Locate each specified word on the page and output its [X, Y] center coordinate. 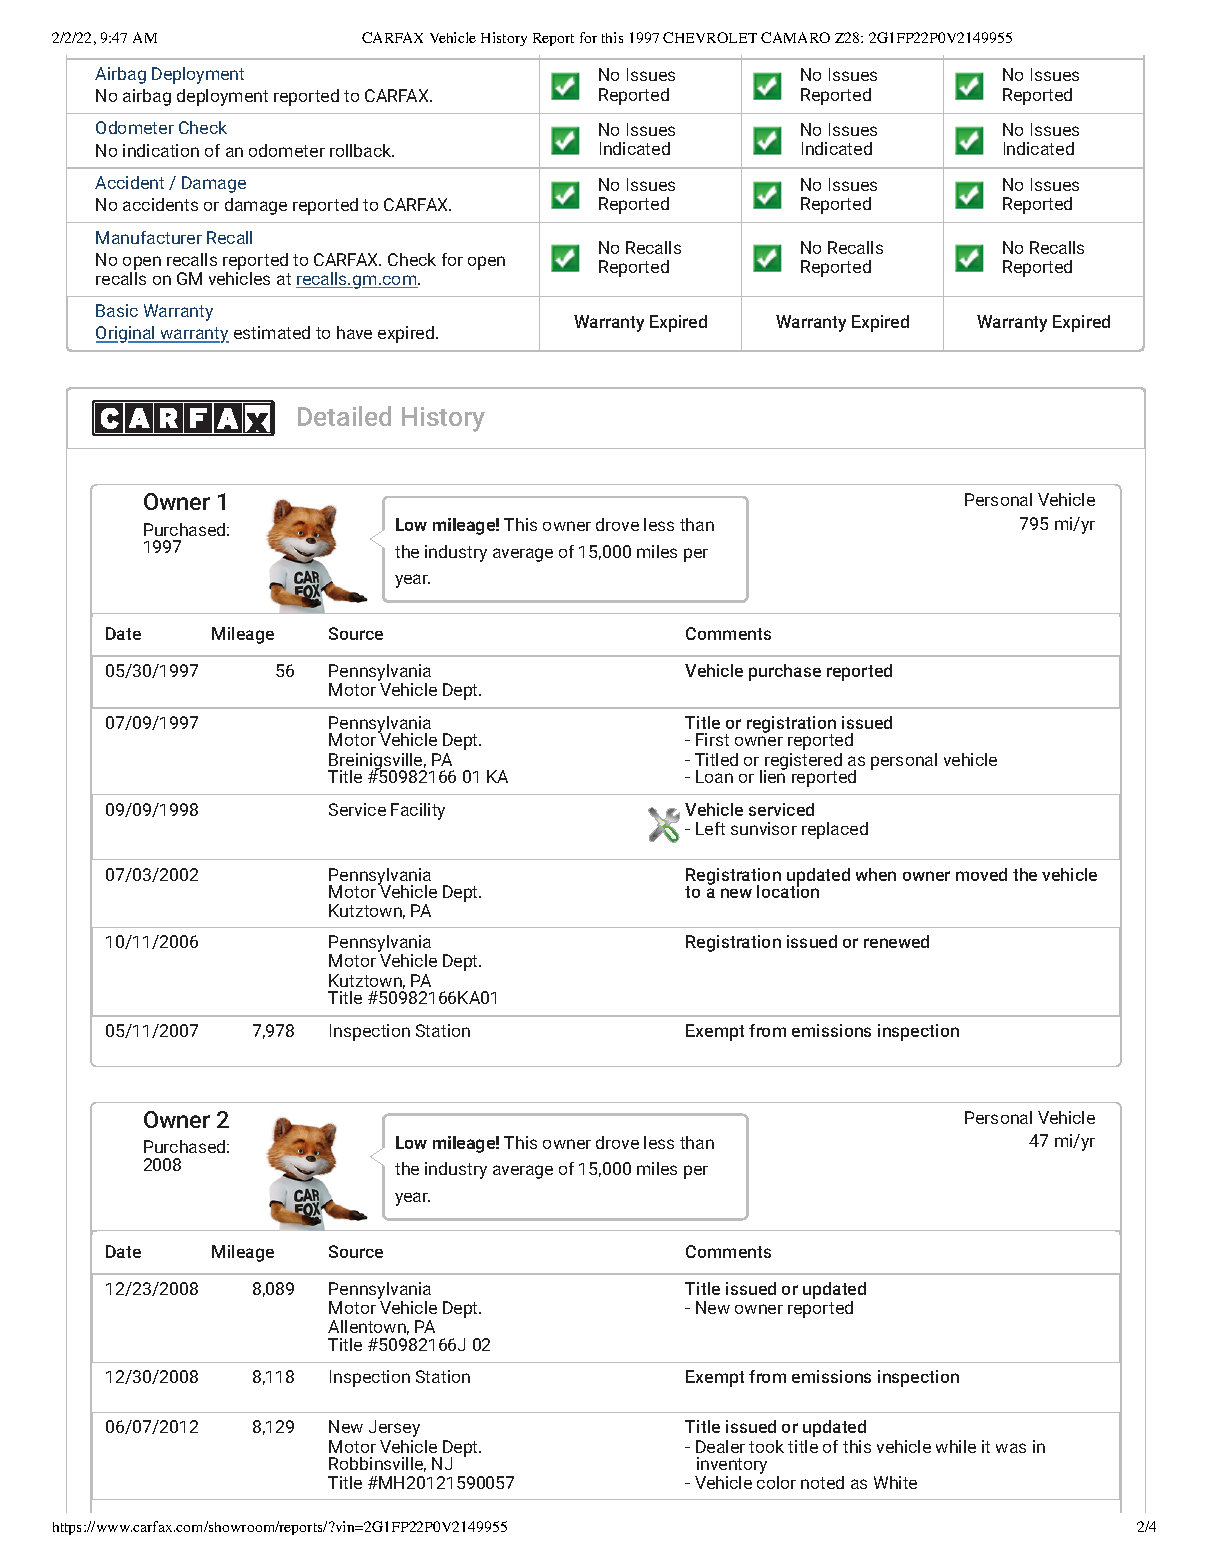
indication [161, 150]
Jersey [394, 1428]
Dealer [720, 1446]
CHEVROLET [710, 37]
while [956, 1446]
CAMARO [795, 37]
